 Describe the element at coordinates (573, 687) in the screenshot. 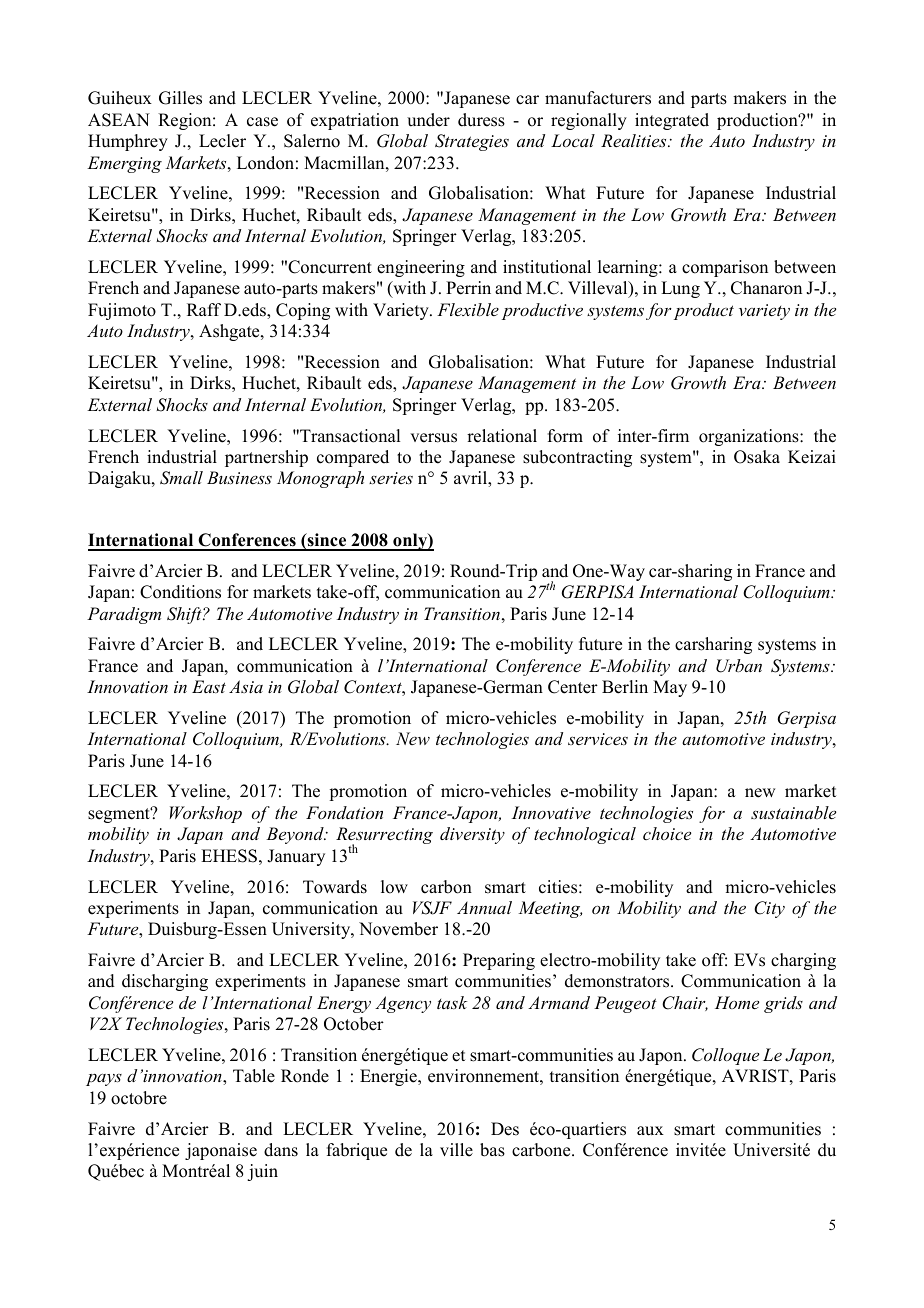

I see `Center` at that location.
